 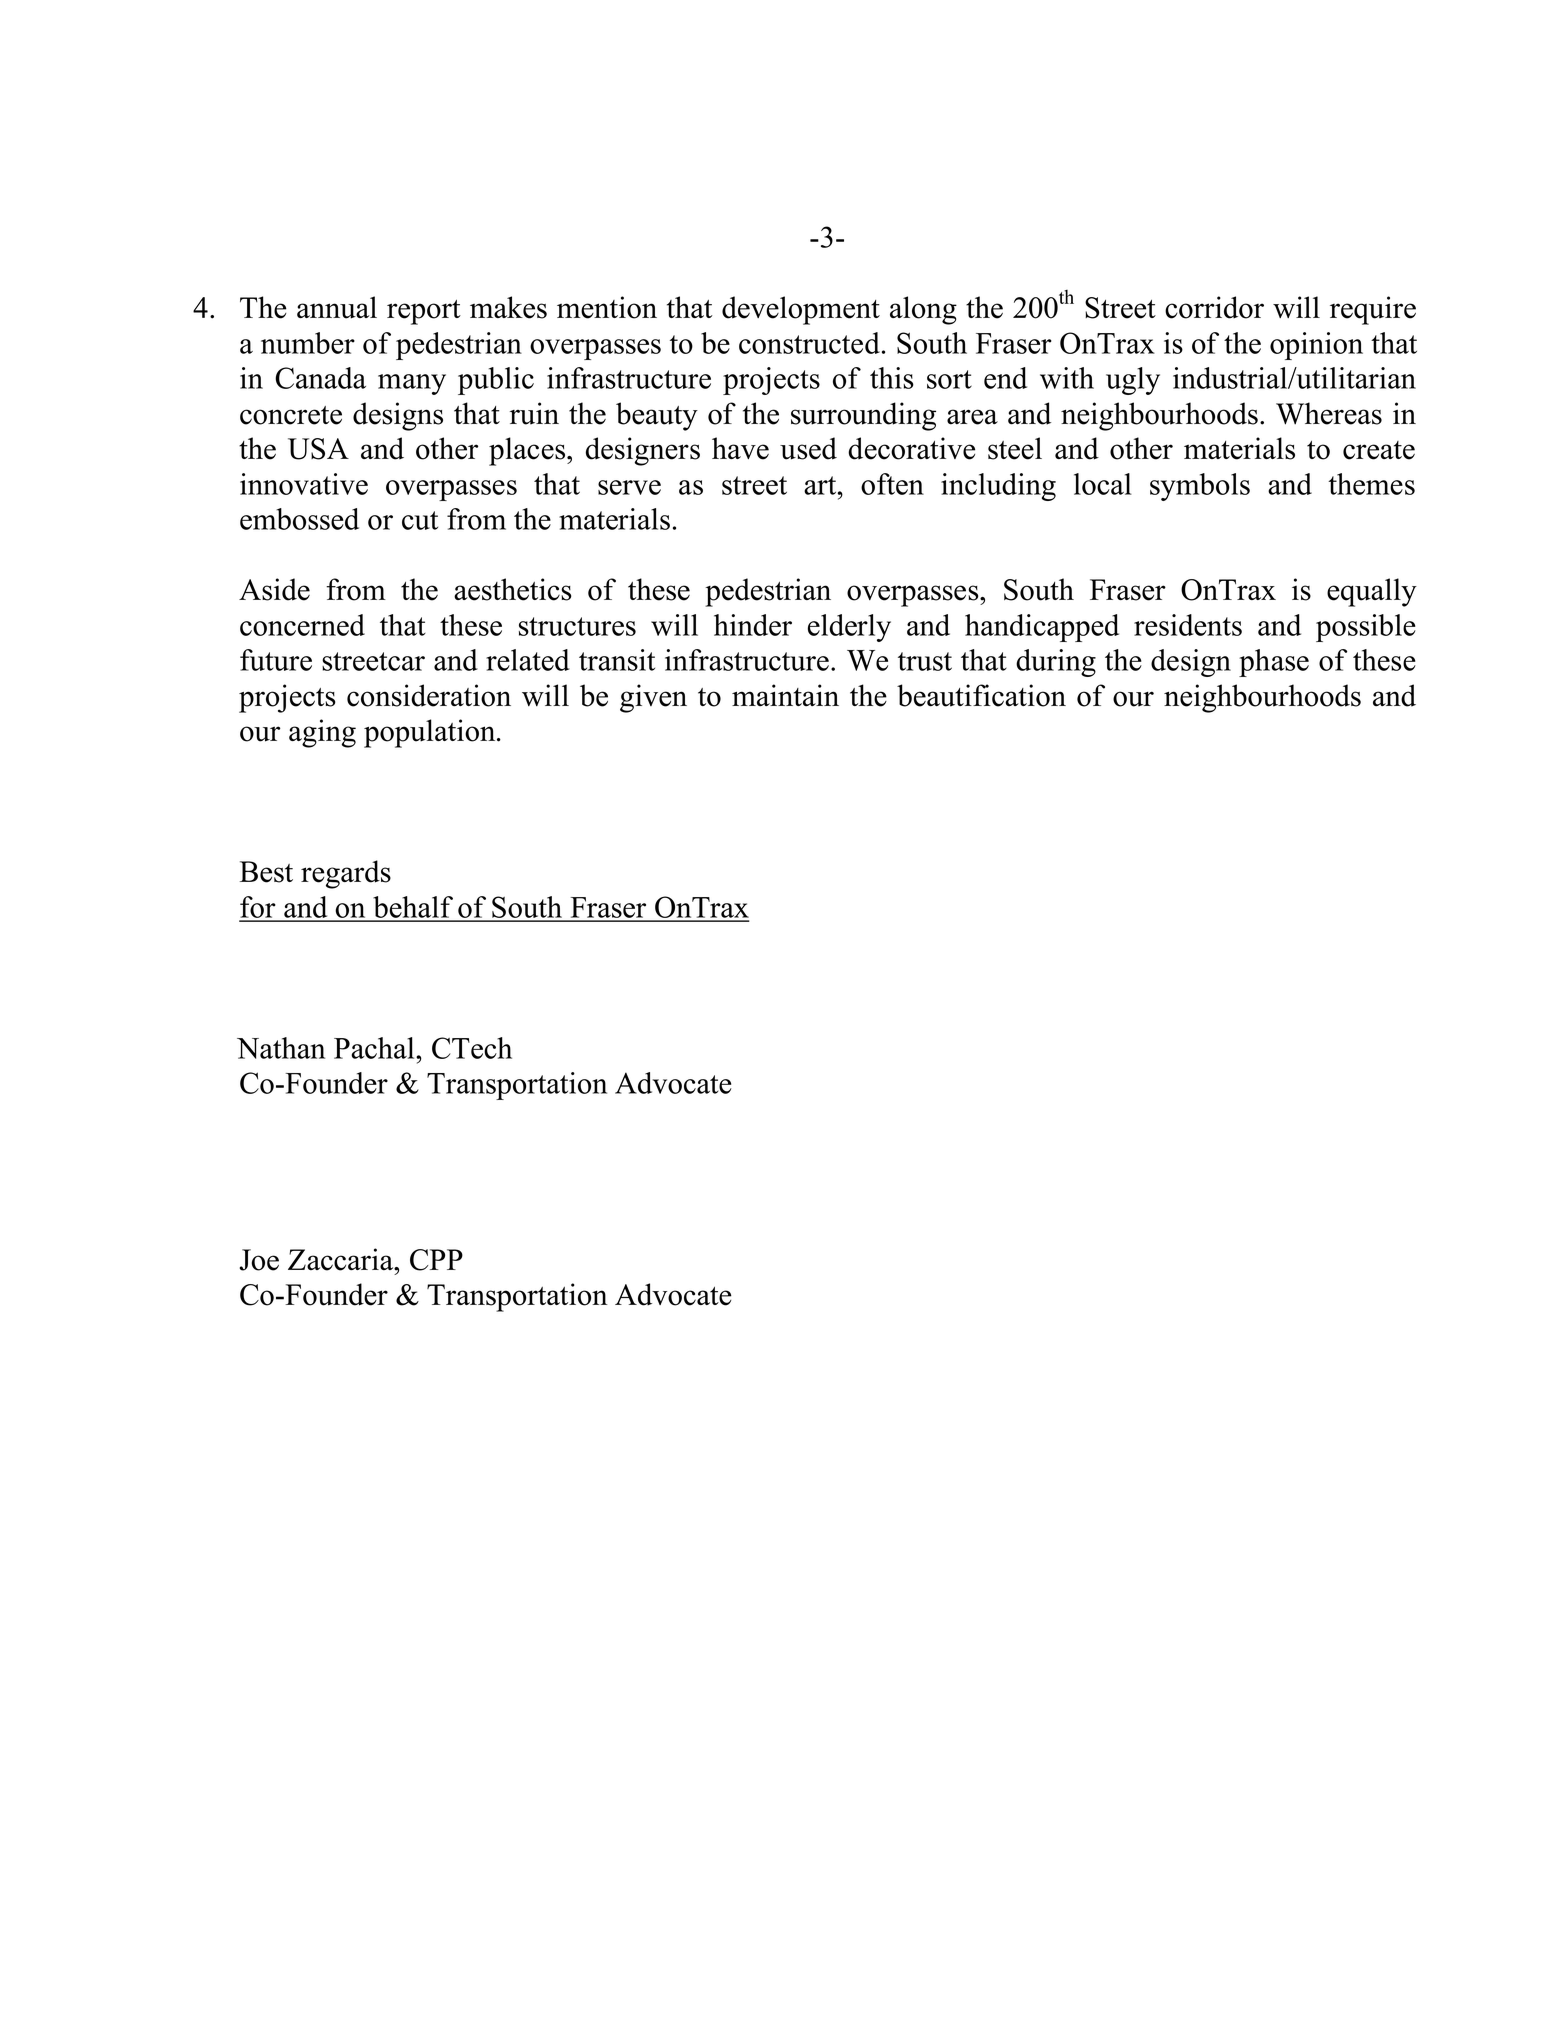 I want to click on phase, so click(x=1274, y=663).
